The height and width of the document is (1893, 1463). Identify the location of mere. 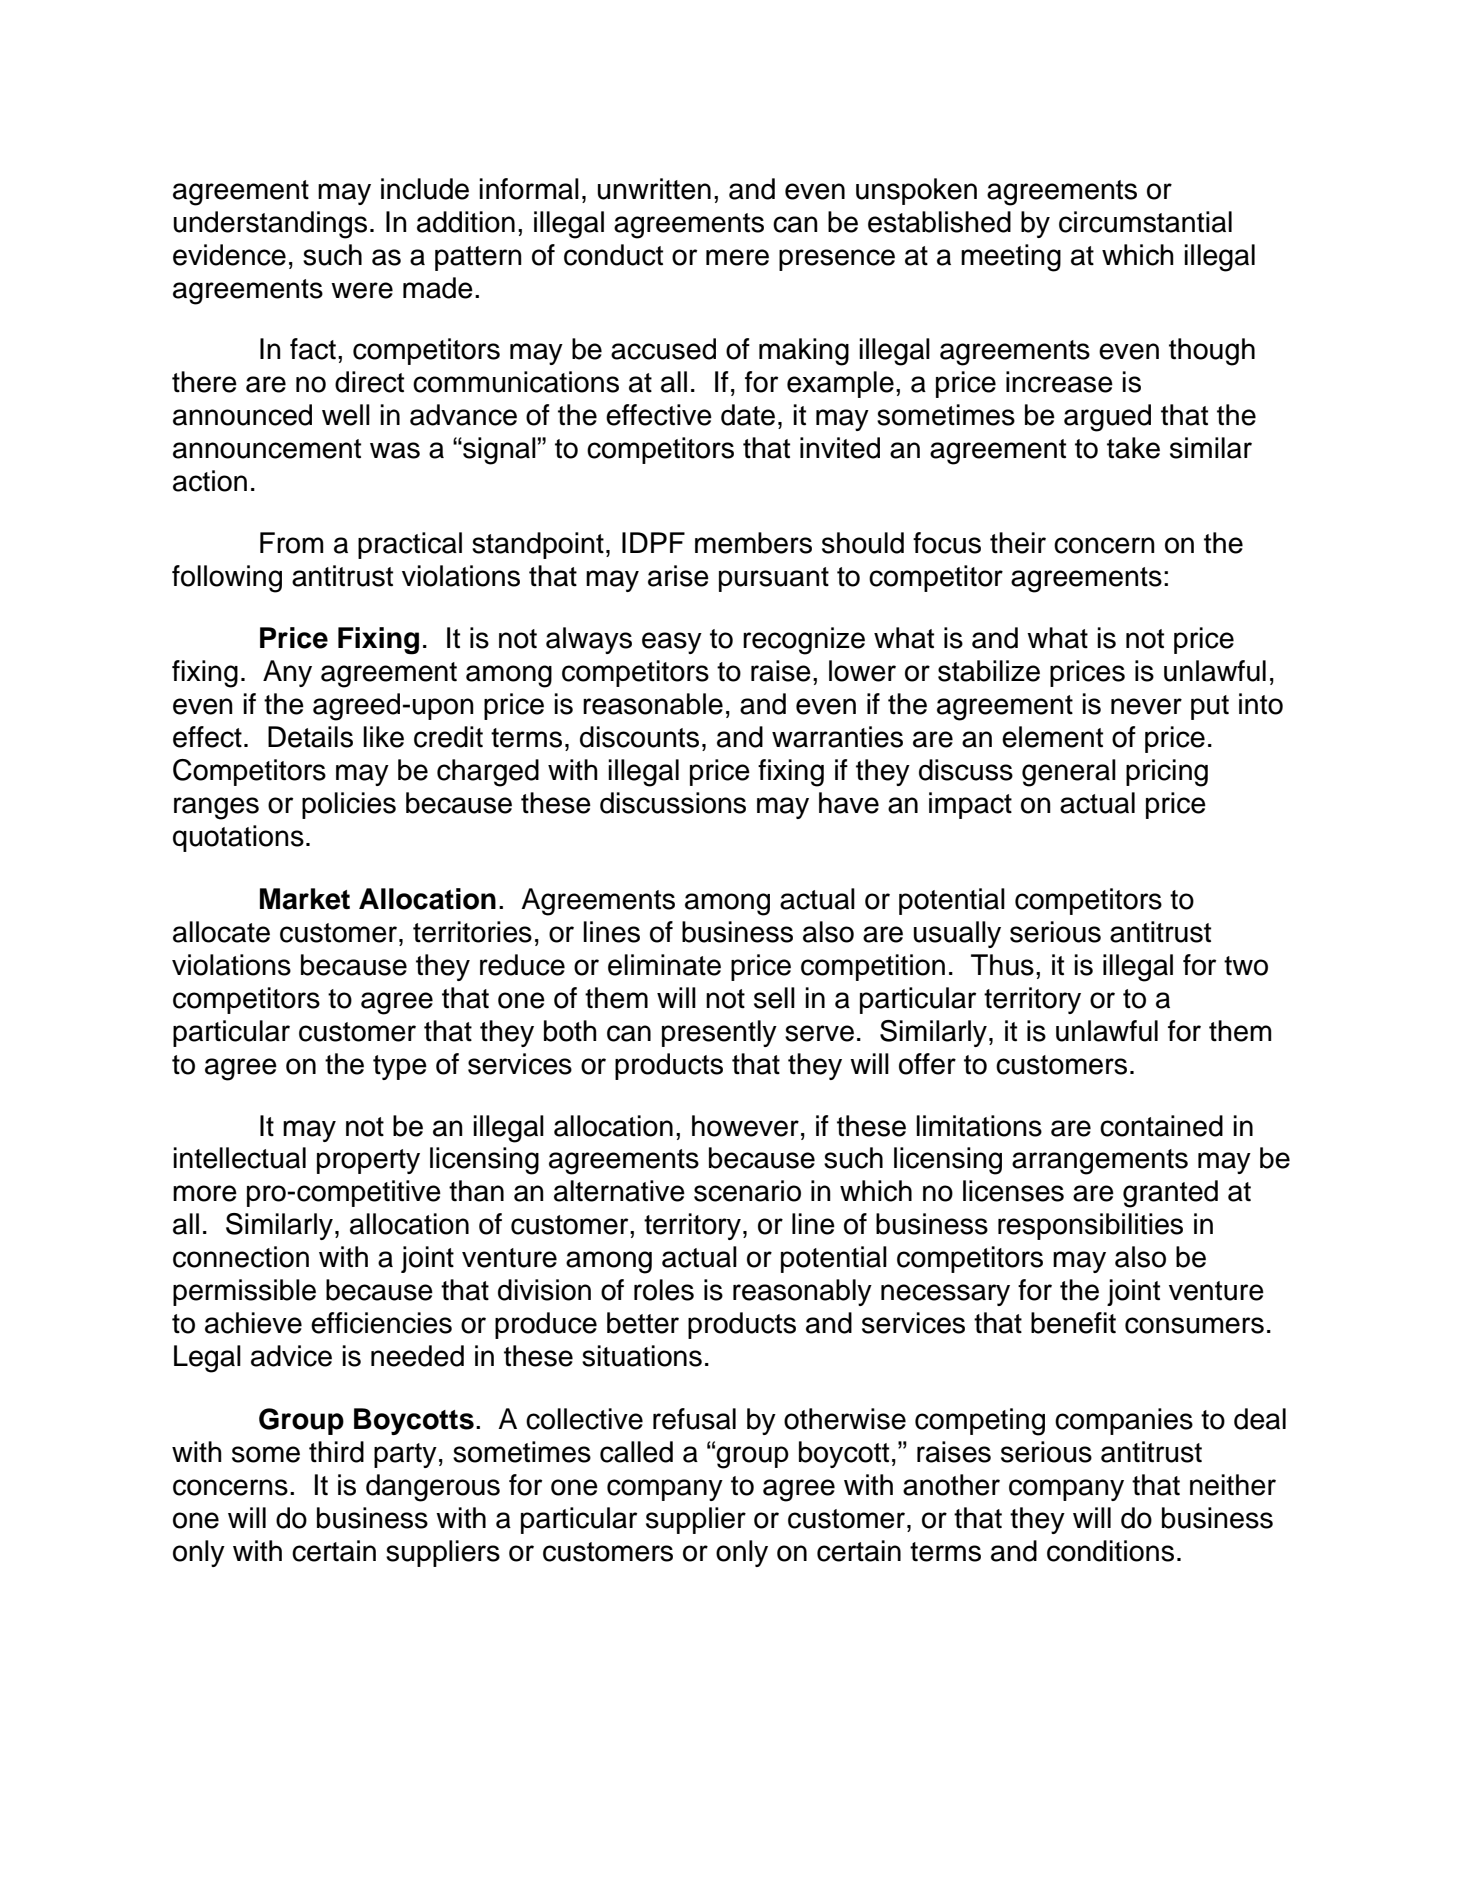
(737, 257).
